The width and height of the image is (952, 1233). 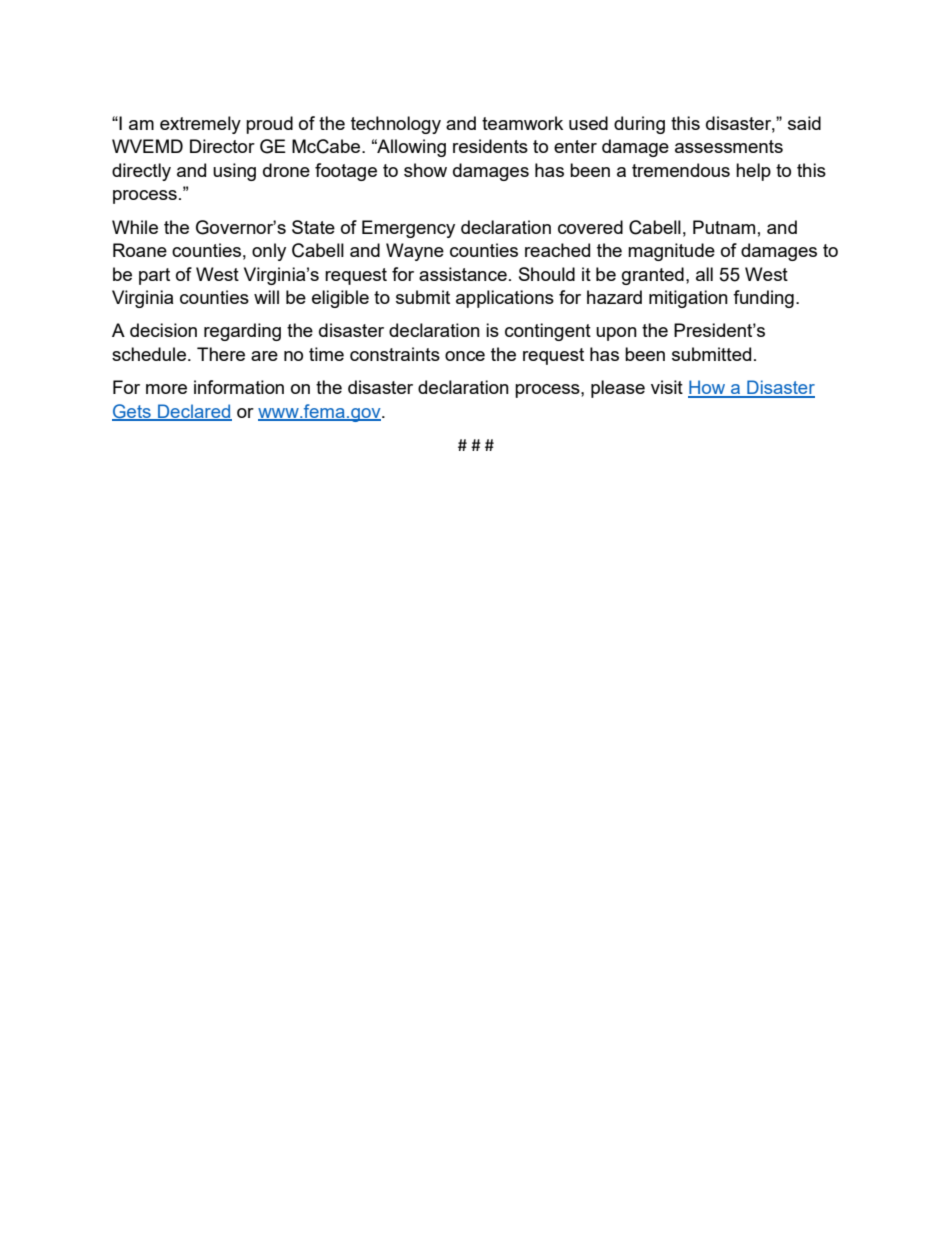 I want to click on While, so click(x=135, y=227).
